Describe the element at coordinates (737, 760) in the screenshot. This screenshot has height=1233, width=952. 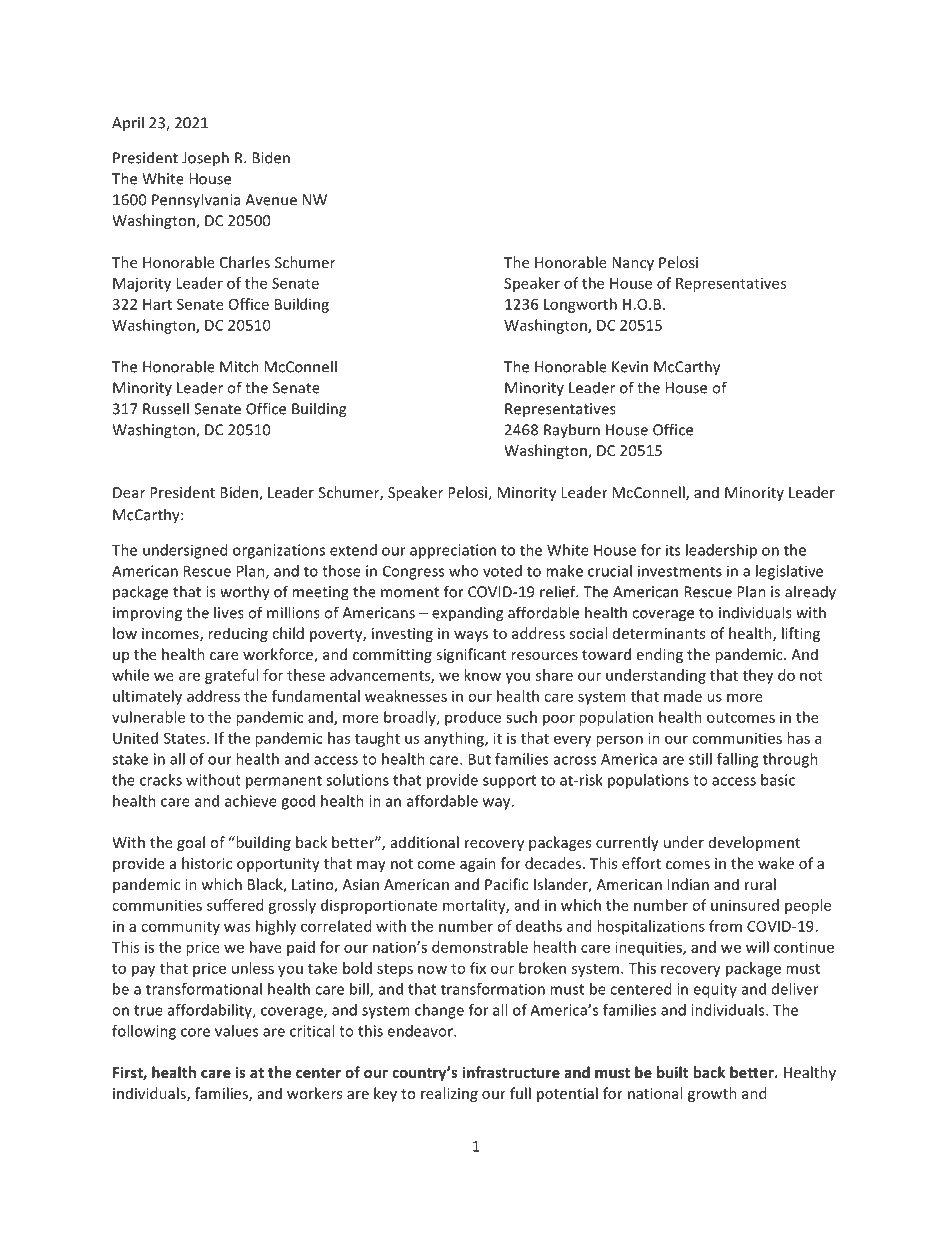
I see `falling` at that location.
